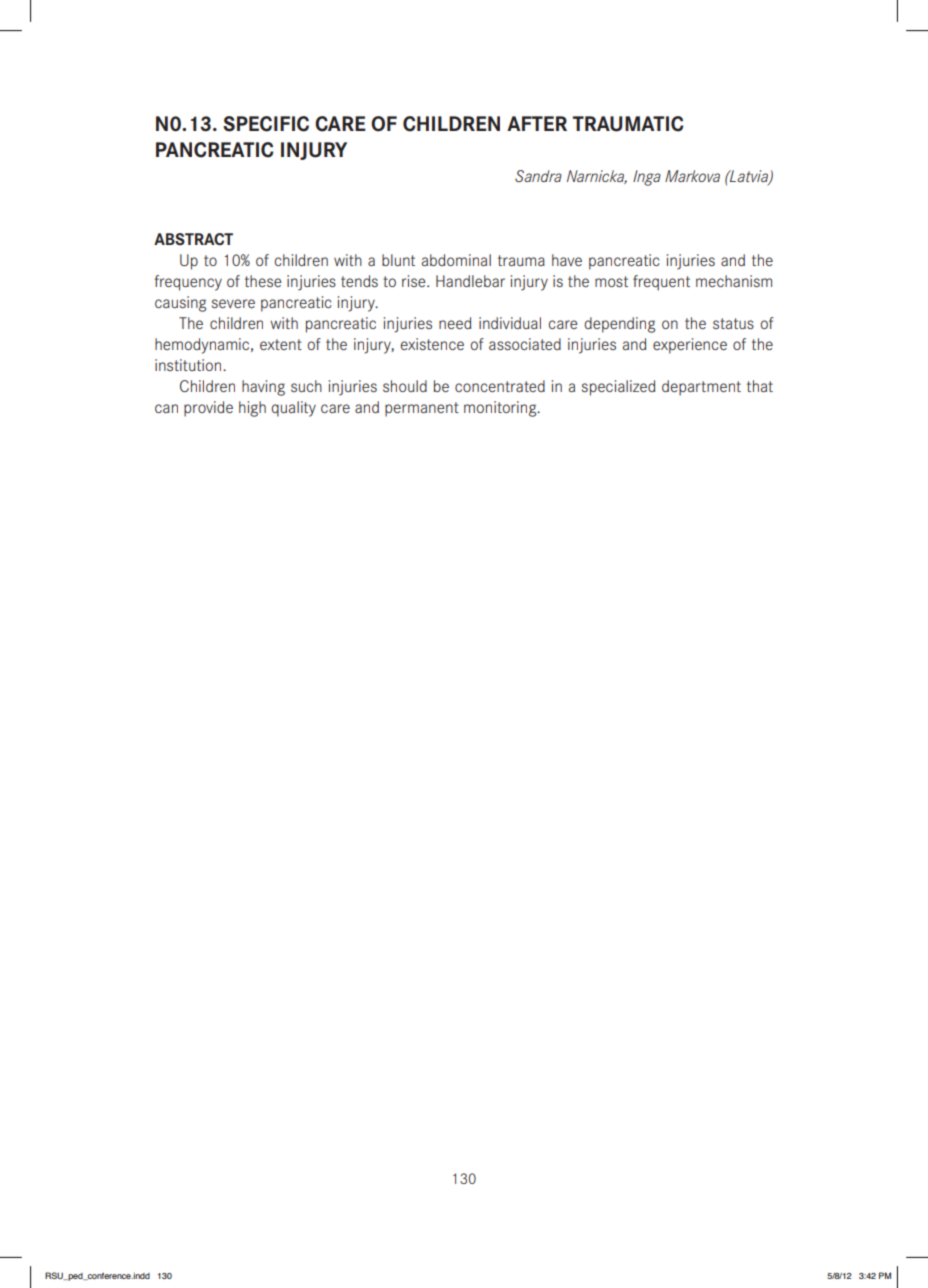 This image has height=1288, width=928. Describe the element at coordinates (281, 344) in the image. I see `extent` at that location.
